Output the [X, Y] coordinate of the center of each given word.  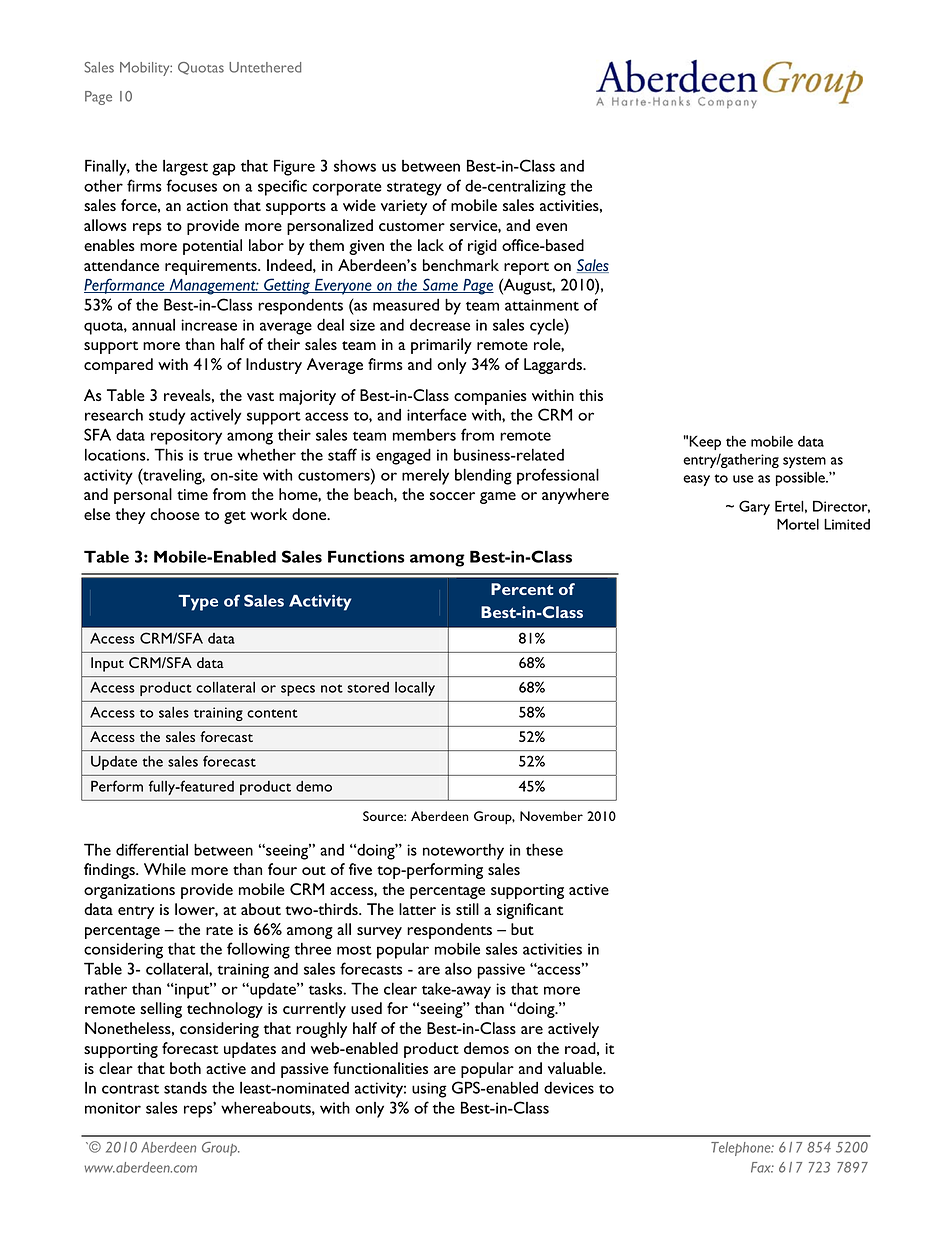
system [804, 462]
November [551, 816]
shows [355, 165]
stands [185, 1088]
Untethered [265, 67]
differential [152, 849]
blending [483, 476]
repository [186, 437]
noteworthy [463, 852]
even [551, 227]
